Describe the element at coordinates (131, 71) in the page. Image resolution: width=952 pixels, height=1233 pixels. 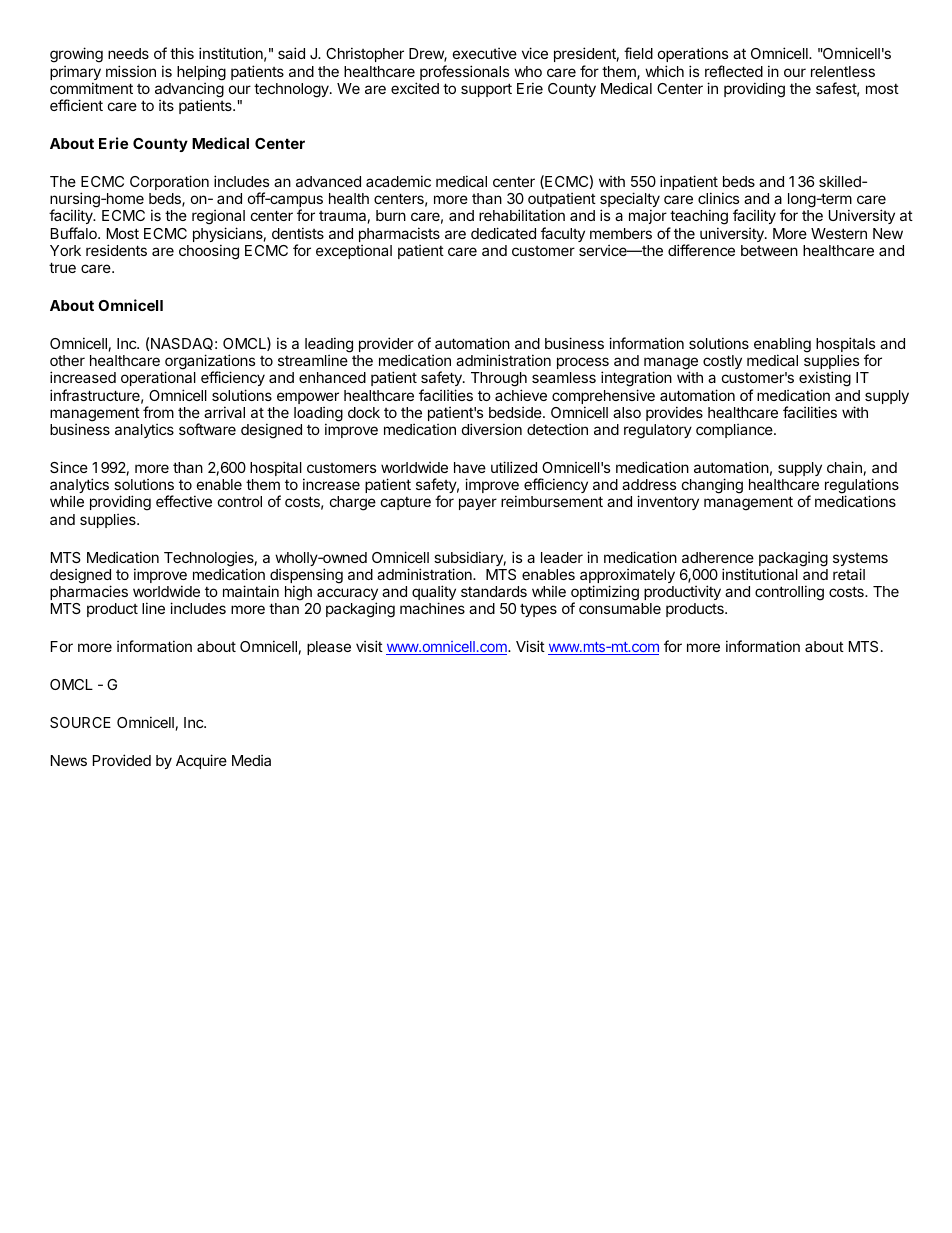
I see `mission` at that location.
